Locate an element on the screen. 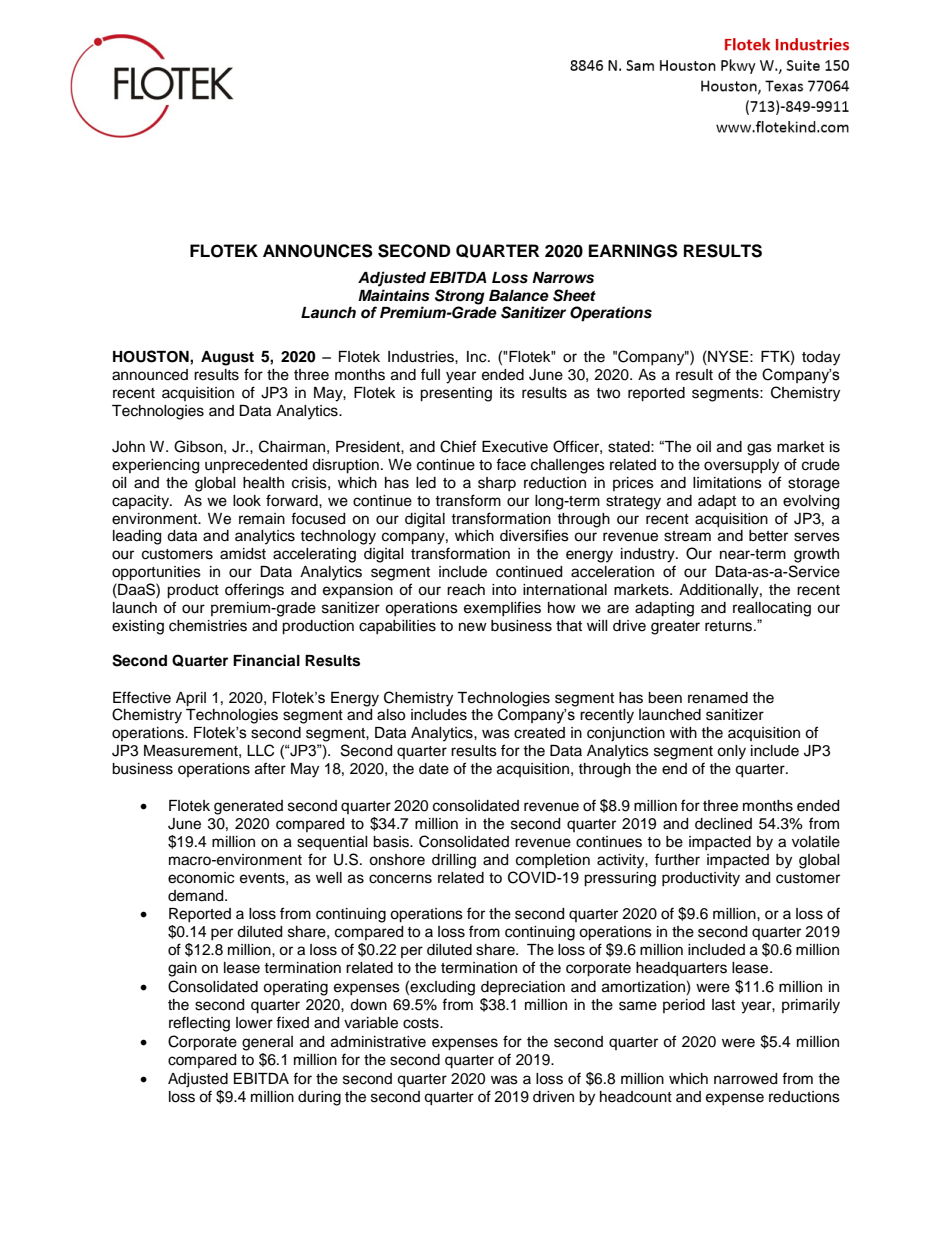 The width and height of the screenshot is (952, 1233). Chief is located at coordinates (458, 446).
